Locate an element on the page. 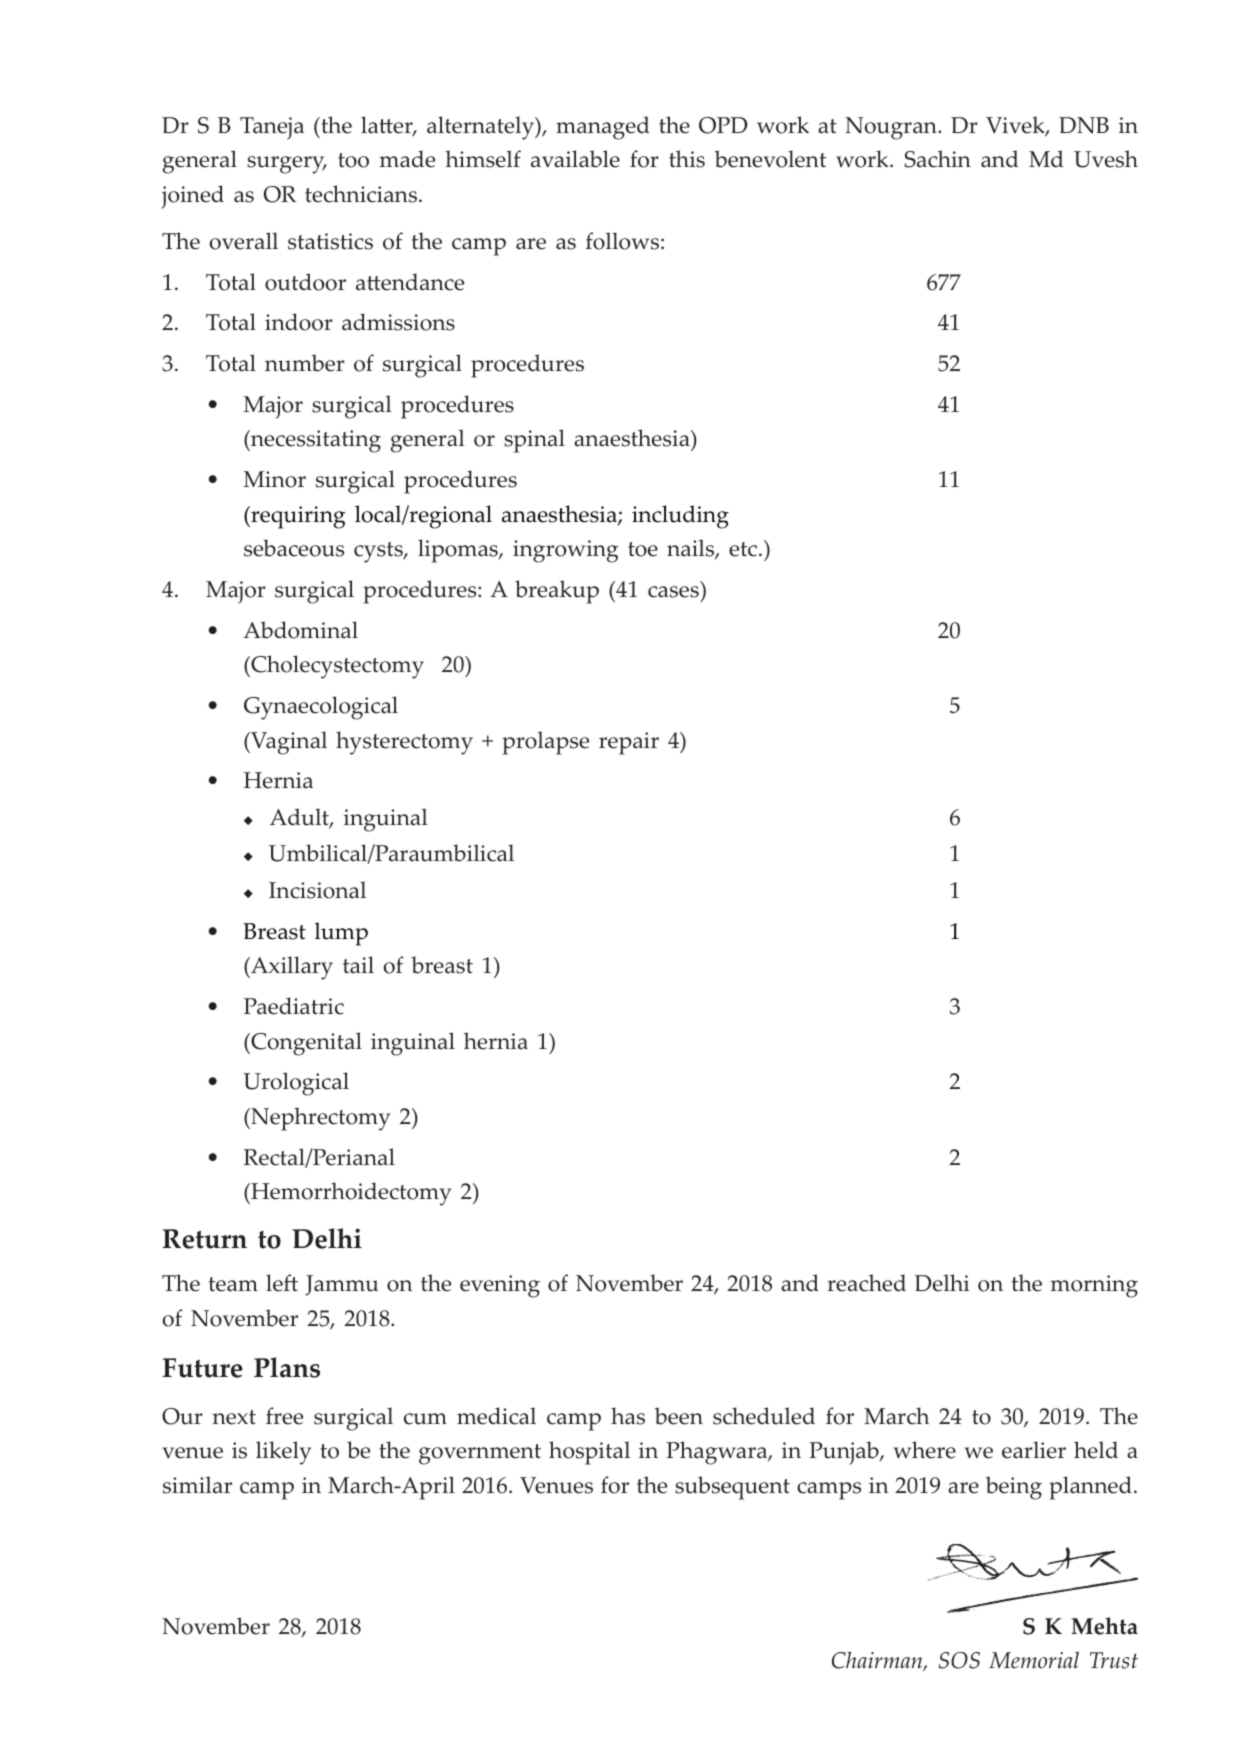  morning is located at coordinates (1094, 1286).
